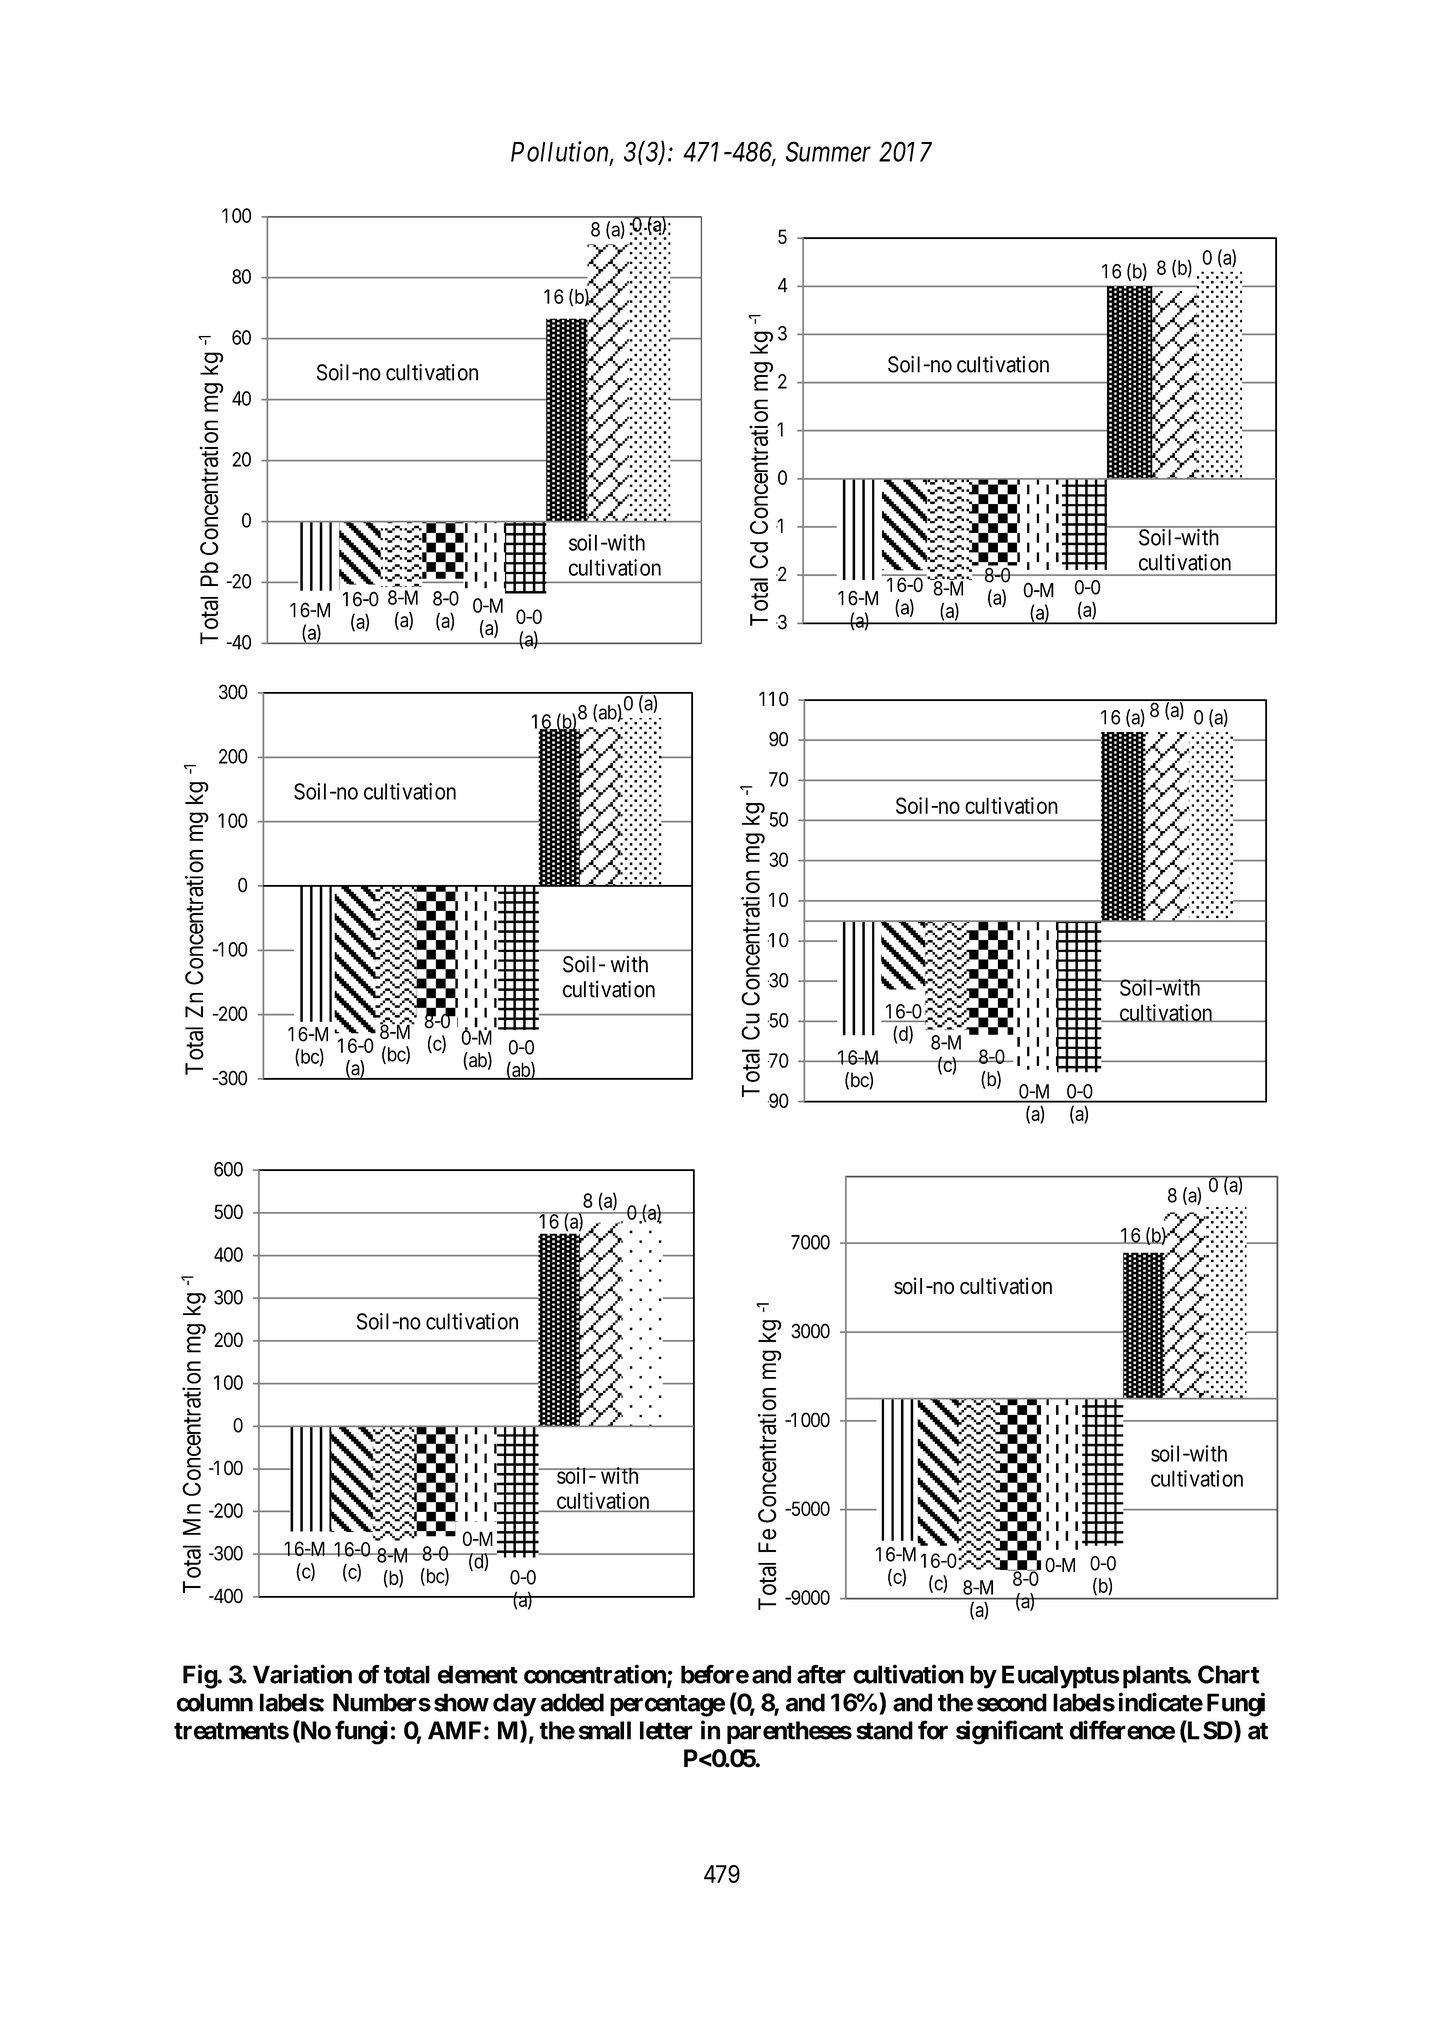 This image has width=1442, height=2040. What do you see at coordinates (821, 1674) in the image?
I see `after` at bounding box center [821, 1674].
